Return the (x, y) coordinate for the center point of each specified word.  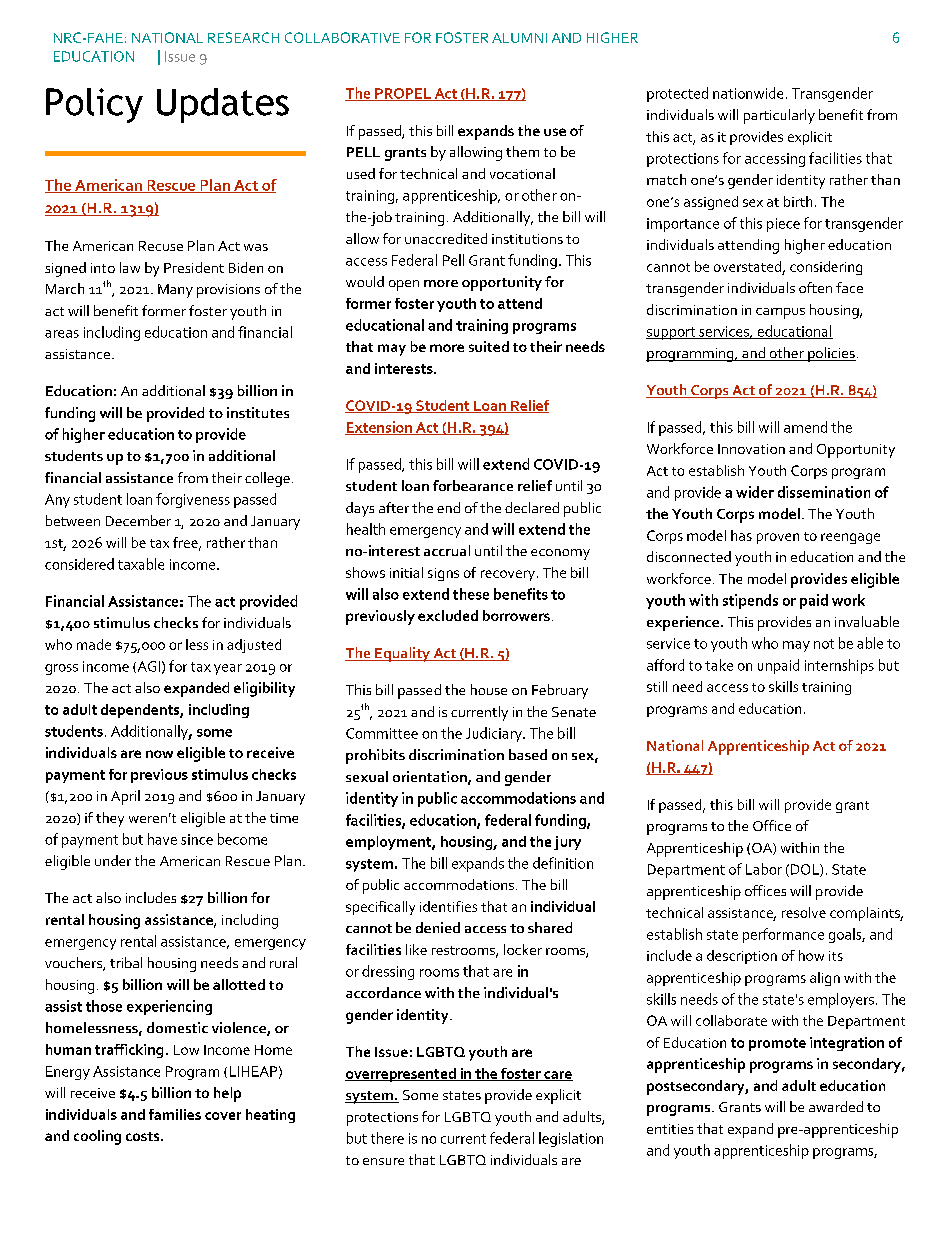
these (471, 594)
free (186, 543)
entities (670, 1129)
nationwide (748, 93)
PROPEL (403, 94)
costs (144, 1136)
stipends (750, 601)
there (387, 1138)
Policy (94, 105)
